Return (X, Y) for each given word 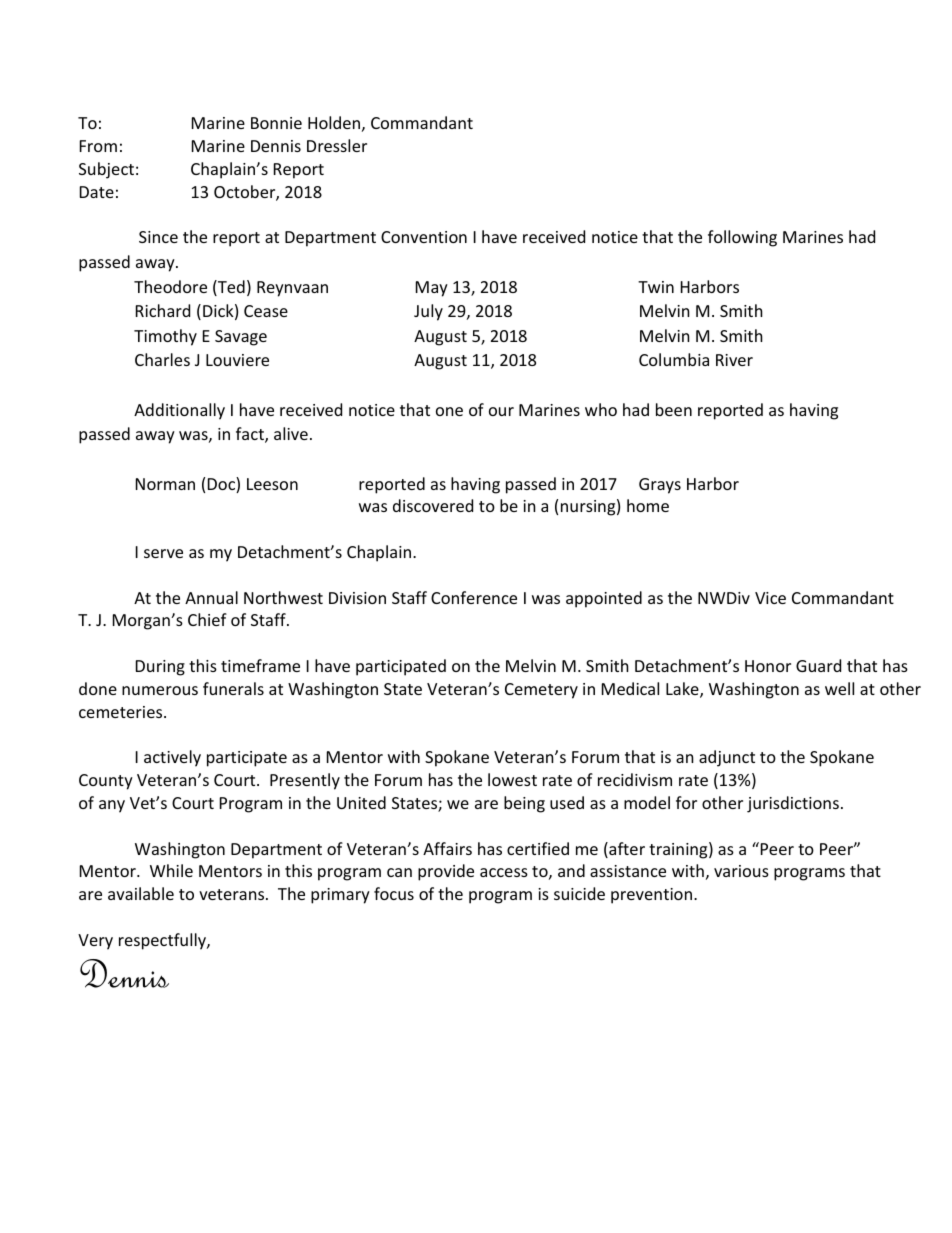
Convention (424, 237)
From (98, 146)
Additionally (179, 411)
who (601, 409)
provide (446, 872)
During (160, 668)
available (141, 893)
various (741, 871)
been (674, 409)
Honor (768, 666)
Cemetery (541, 691)
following (742, 238)
